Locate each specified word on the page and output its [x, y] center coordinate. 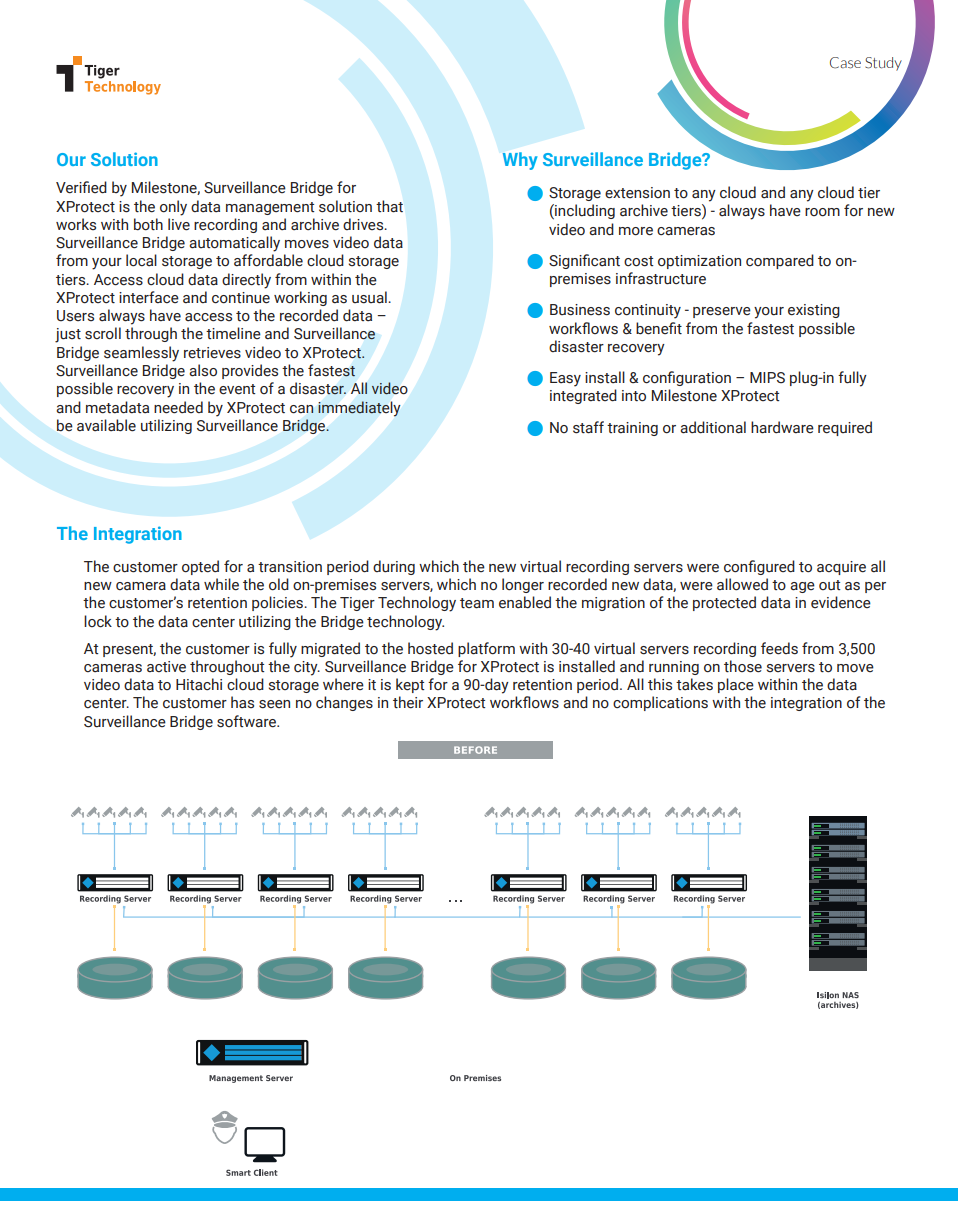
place [736, 685]
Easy [565, 379]
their [408, 702]
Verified [81, 187]
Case [845, 63]
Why [520, 161]
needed [178, 407]
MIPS [767, 378]
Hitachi [199, 684]
